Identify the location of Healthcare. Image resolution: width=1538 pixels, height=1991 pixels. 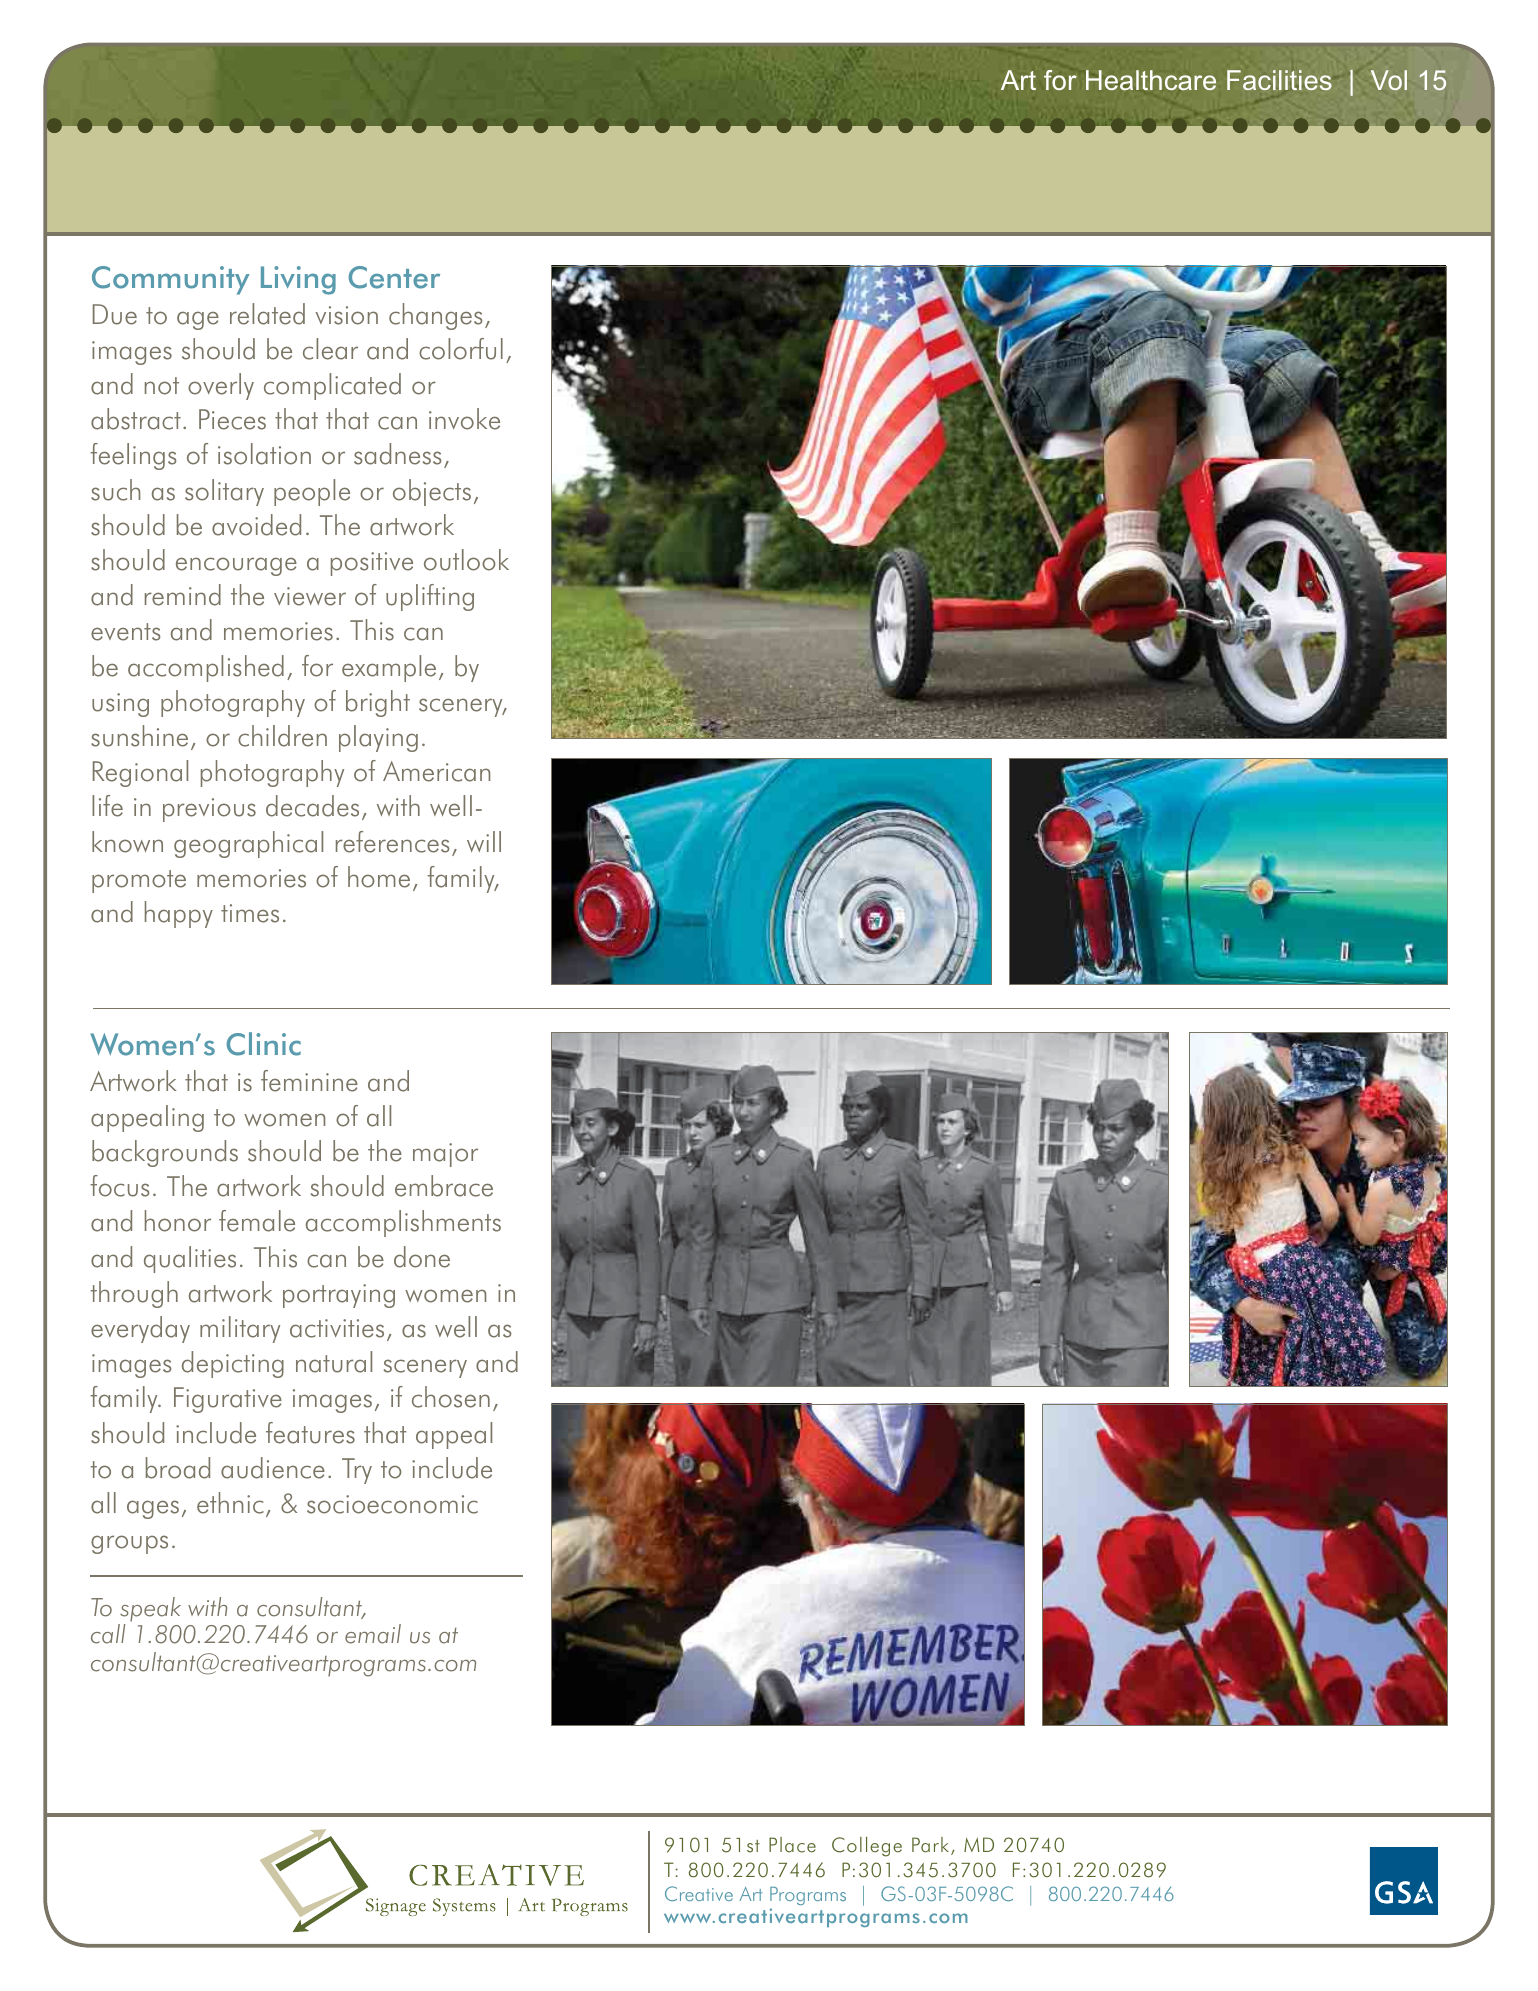
(1151, 80).
